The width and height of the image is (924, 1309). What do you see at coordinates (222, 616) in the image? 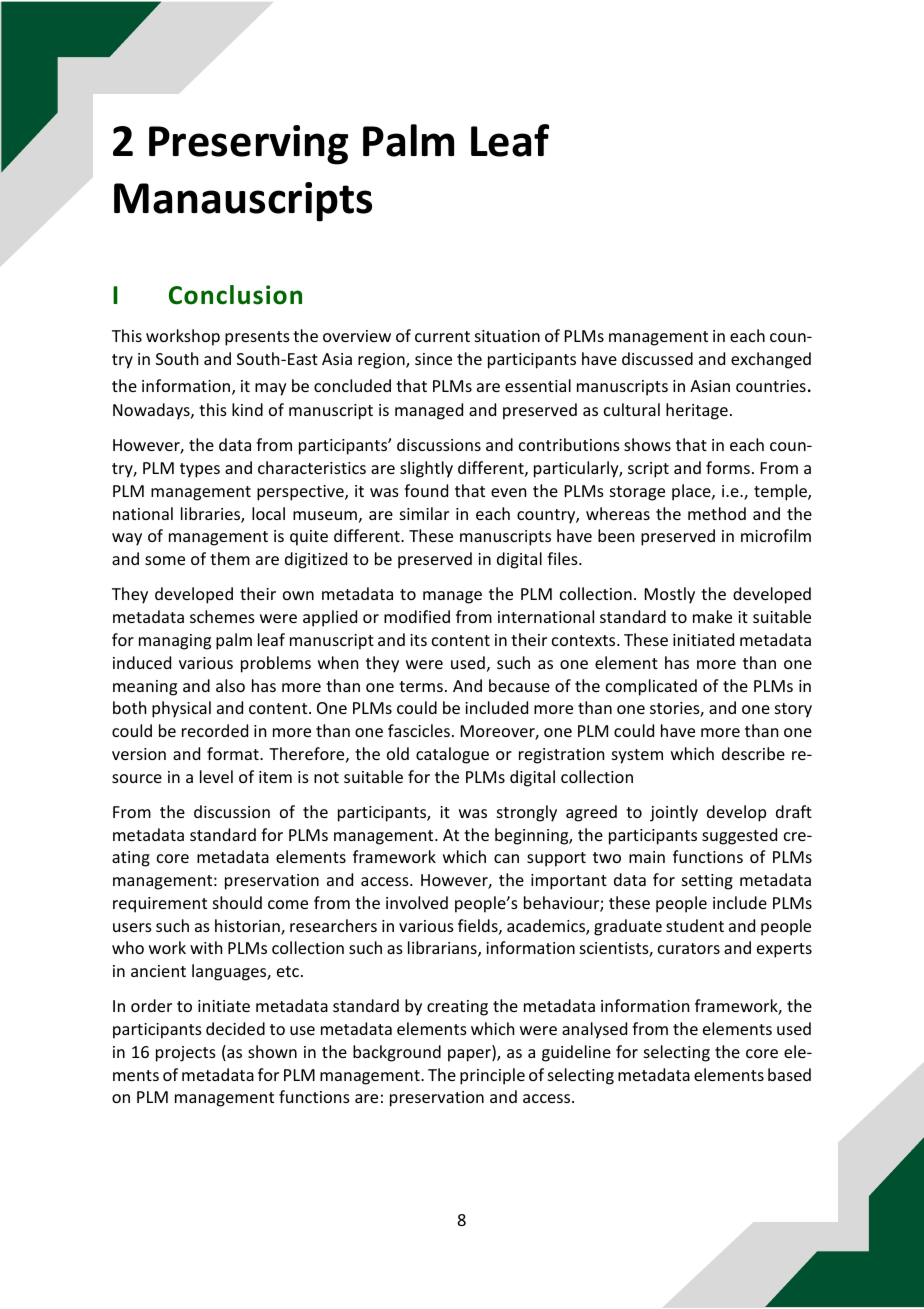
I see `schemes` at bounding box center [222, 616].
